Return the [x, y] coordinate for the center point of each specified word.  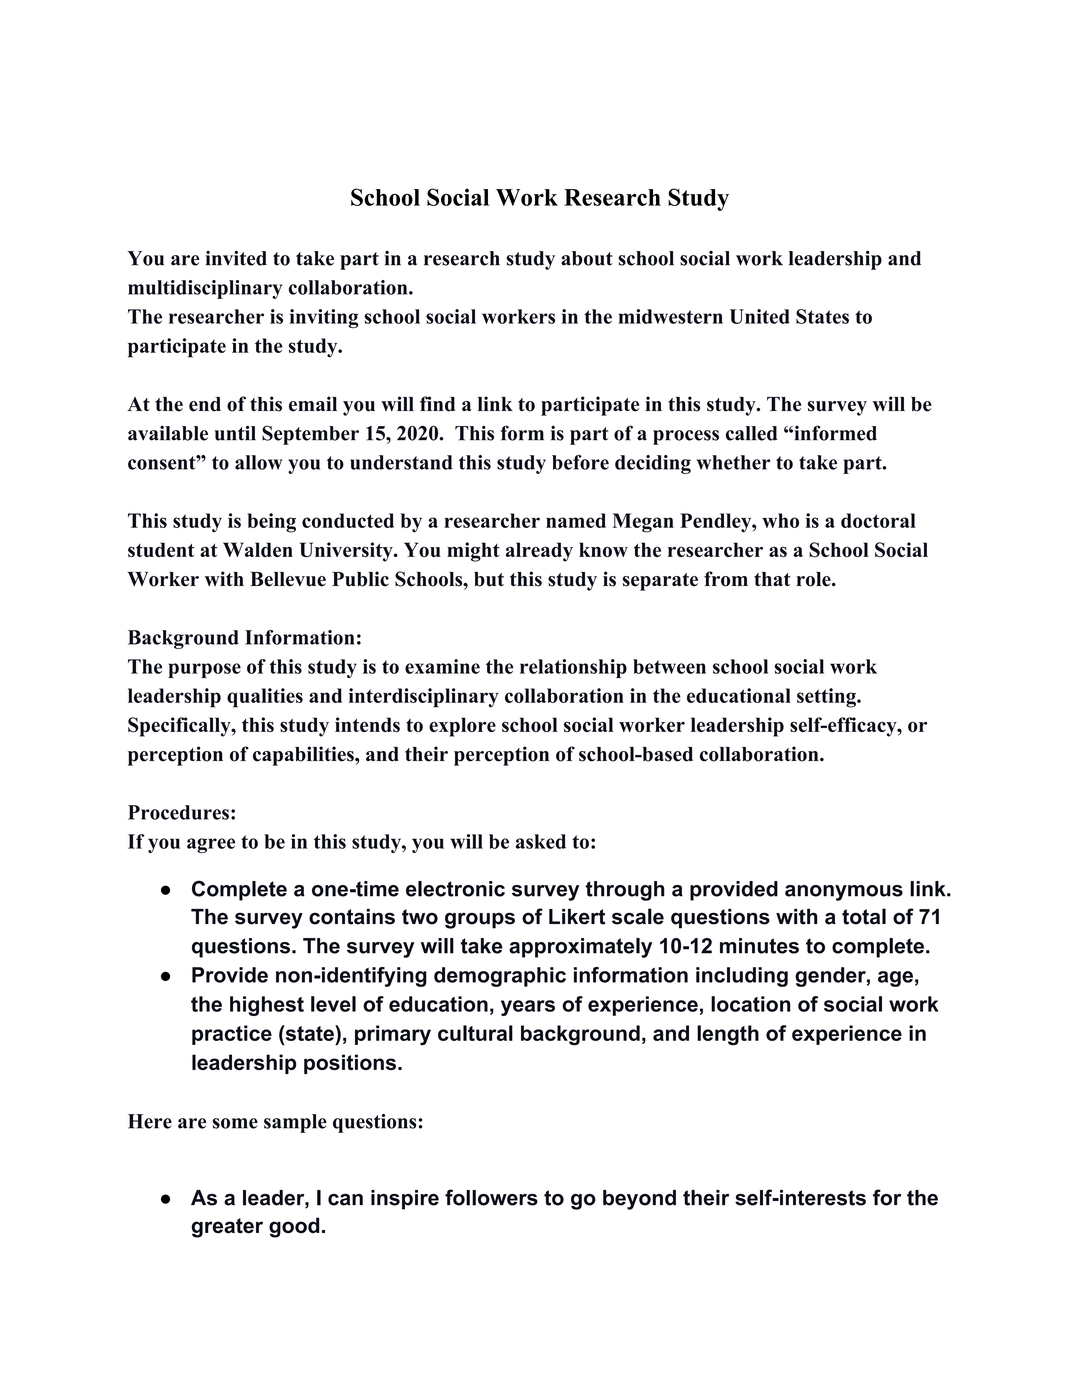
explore [462, 727]
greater [227, 1228]
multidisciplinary [205, 289]
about [587, 258]
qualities [265, 698]
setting [827, 698]
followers [491, 1197]
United [760, 316]
